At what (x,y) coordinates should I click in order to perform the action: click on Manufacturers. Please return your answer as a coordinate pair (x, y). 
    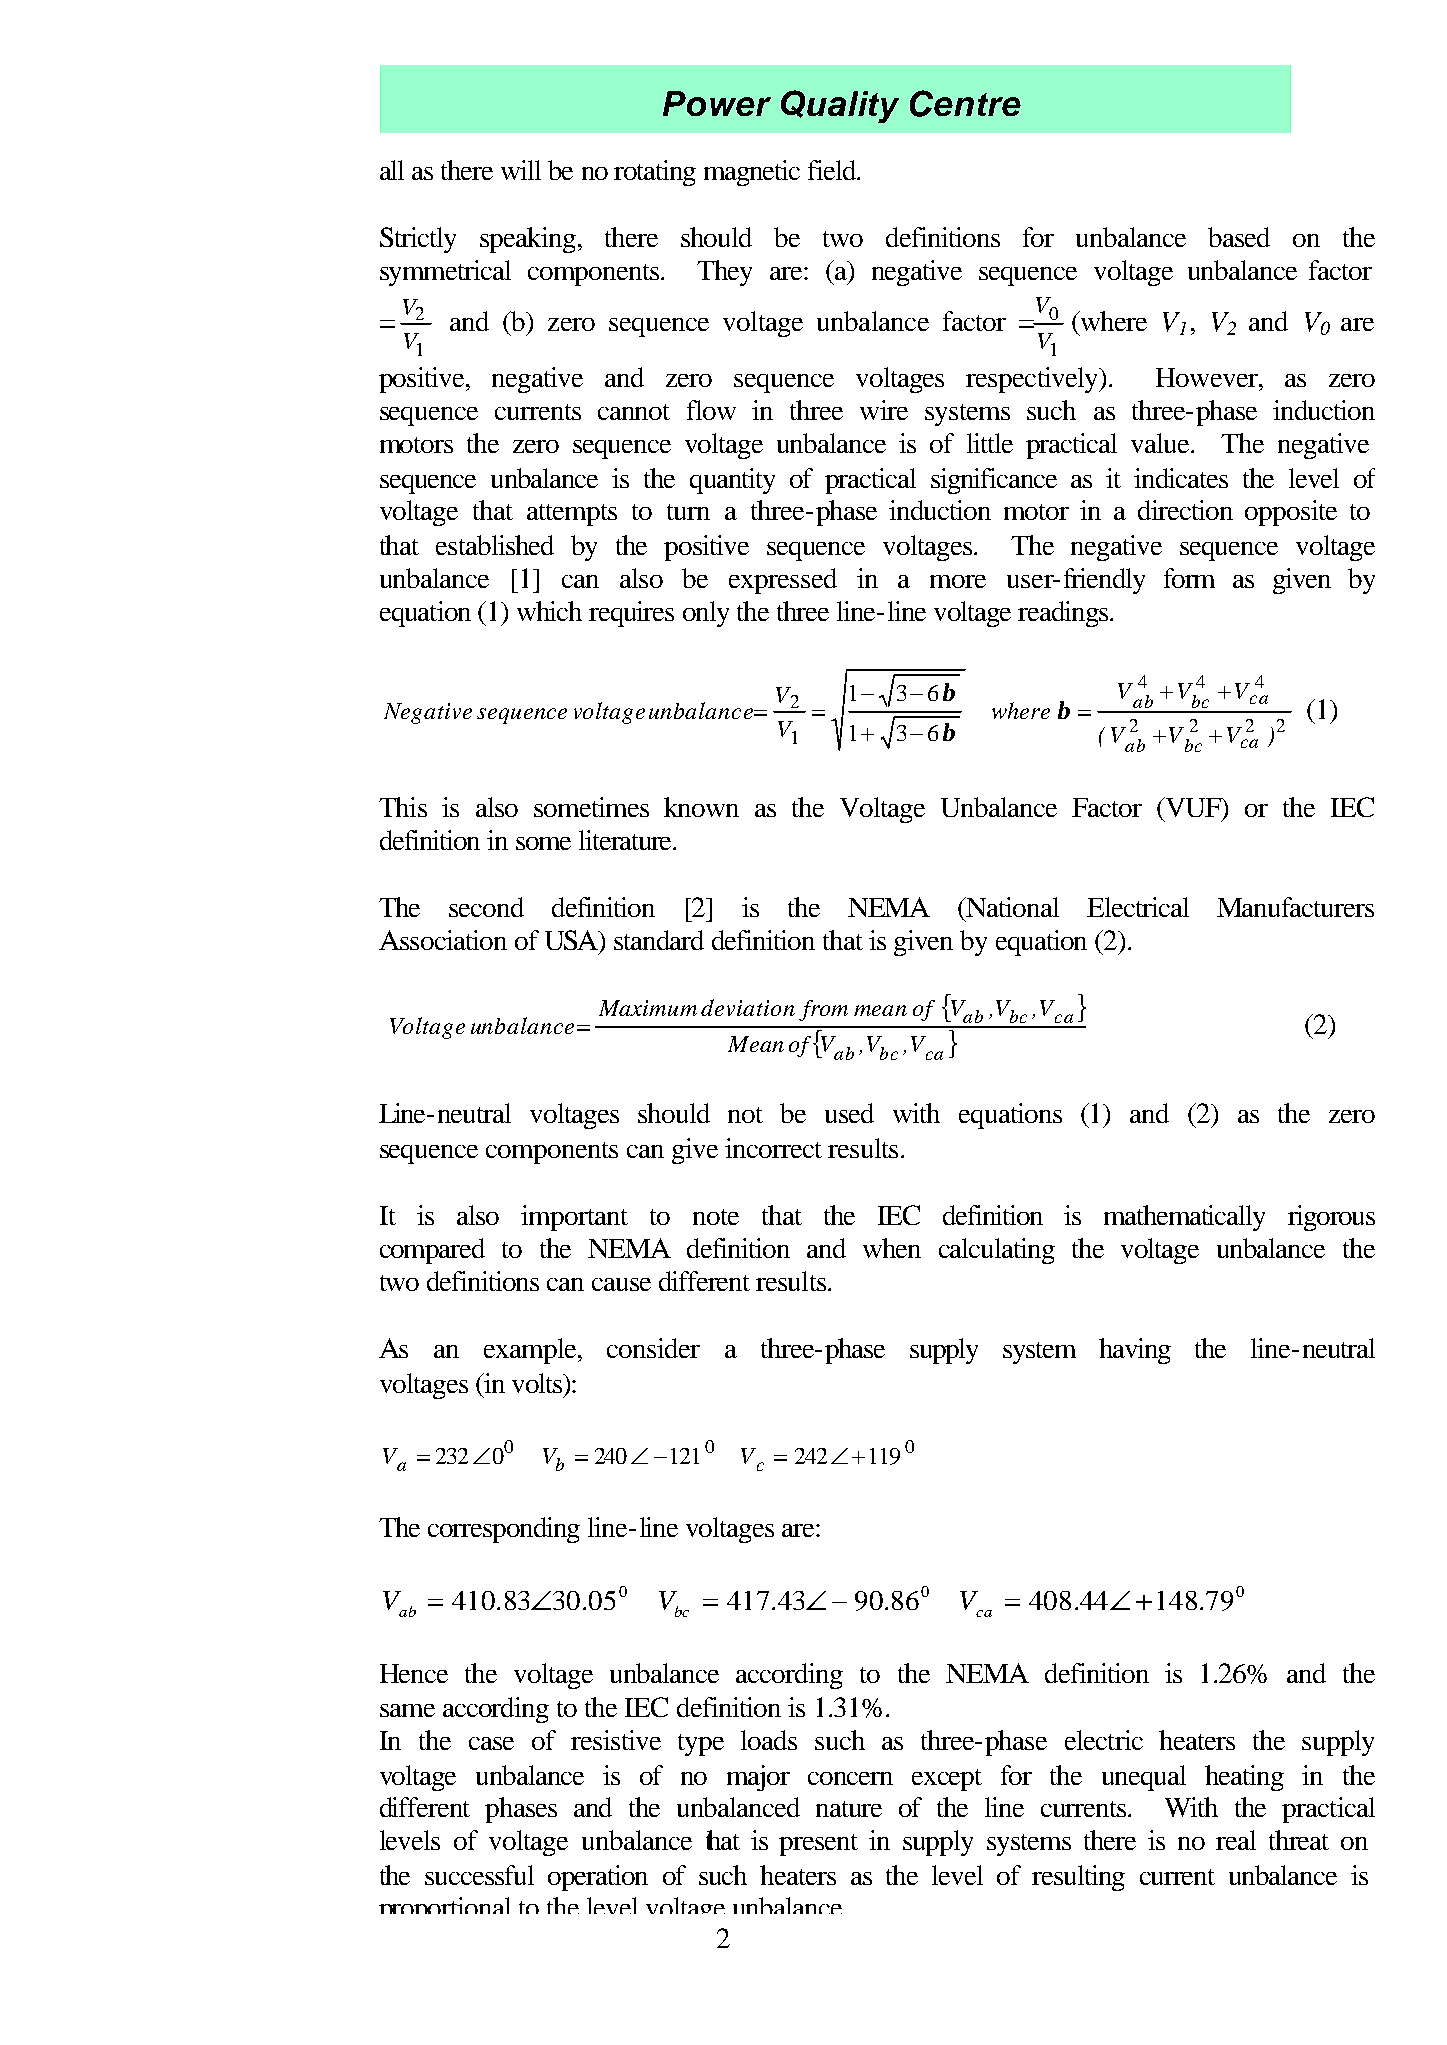
    Looking at the image, I should click on (1295, 907).
